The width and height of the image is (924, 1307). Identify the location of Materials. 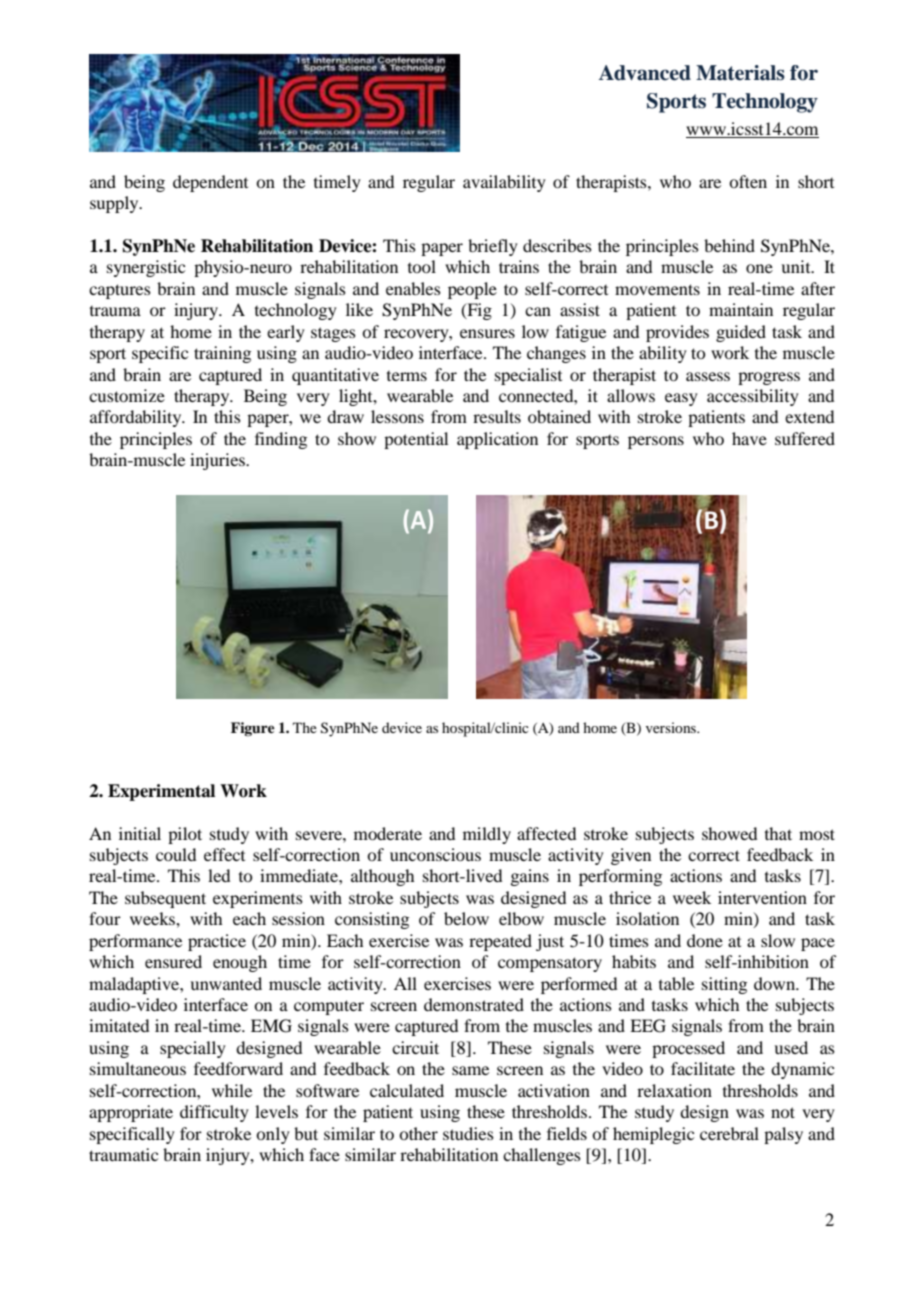
(740, 73).
